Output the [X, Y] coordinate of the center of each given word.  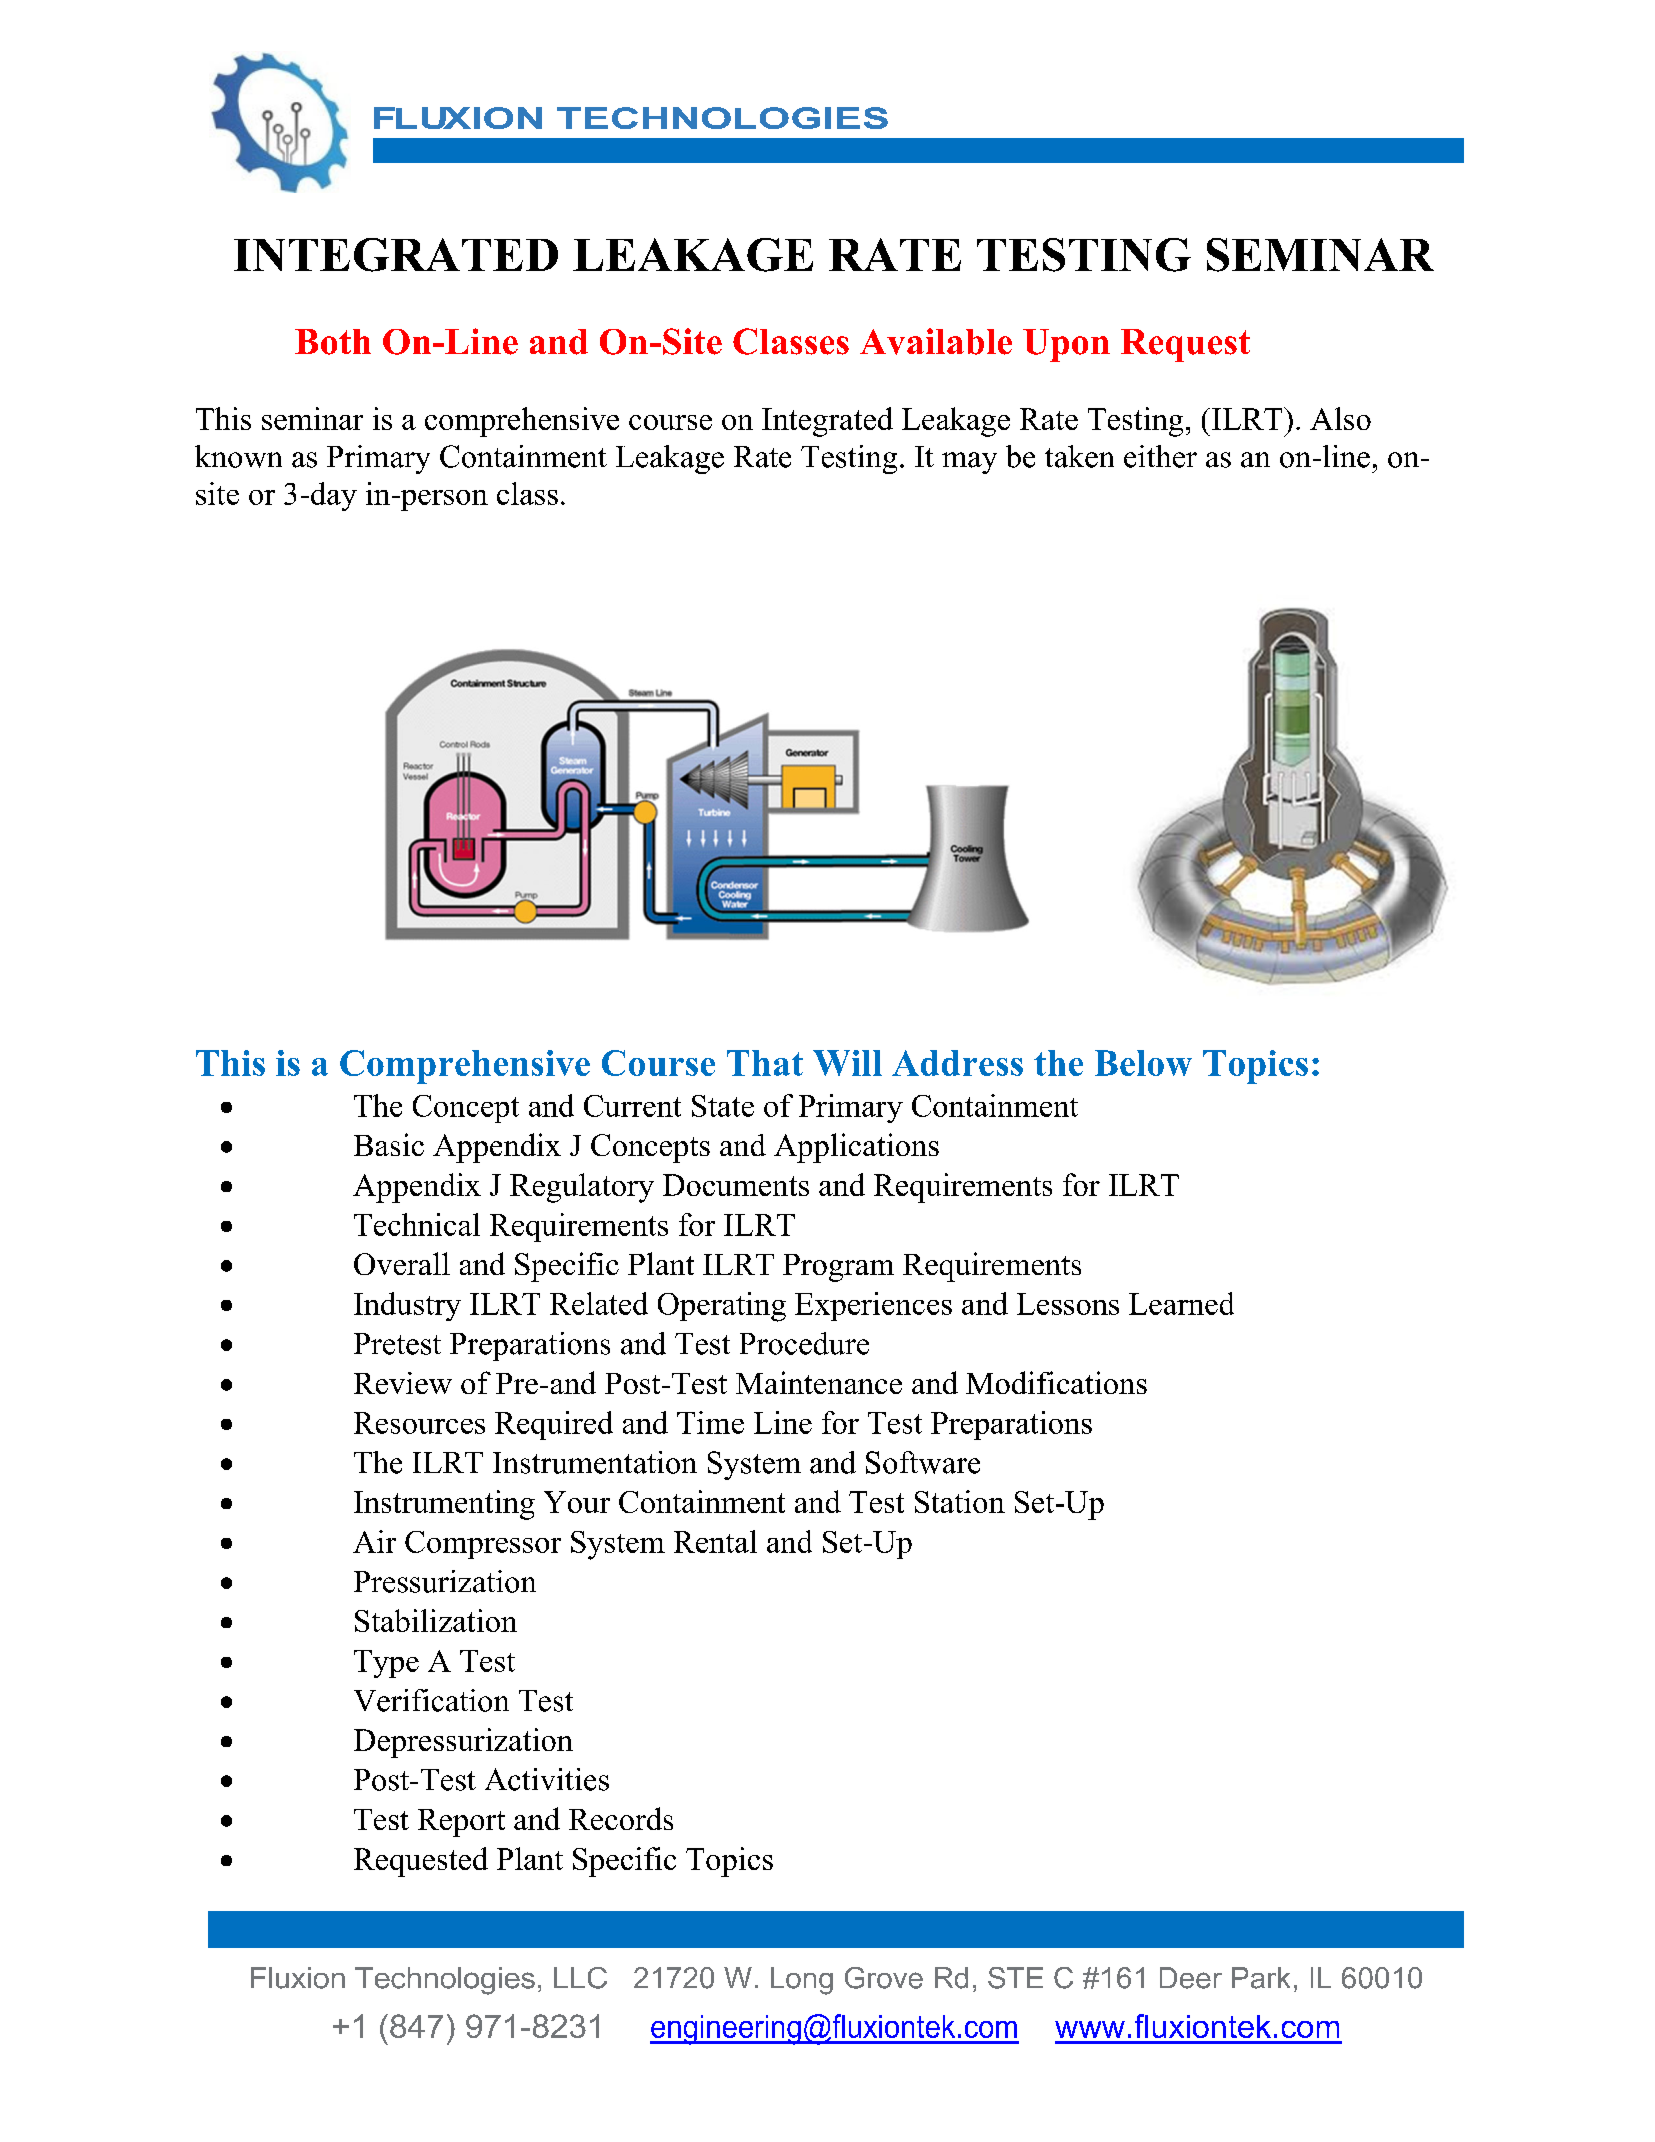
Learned [1181, 1303]
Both [333, 342]
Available [936, 341]
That [765, 1063]
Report [461, 1823]
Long [802, 1981]
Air [374, 1541]
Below [1143, 1063]
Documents [736, 1185]
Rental [715, 1541]
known [238, 456]
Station [960, 1501]
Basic [389, 1144]
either [1160, 456]
